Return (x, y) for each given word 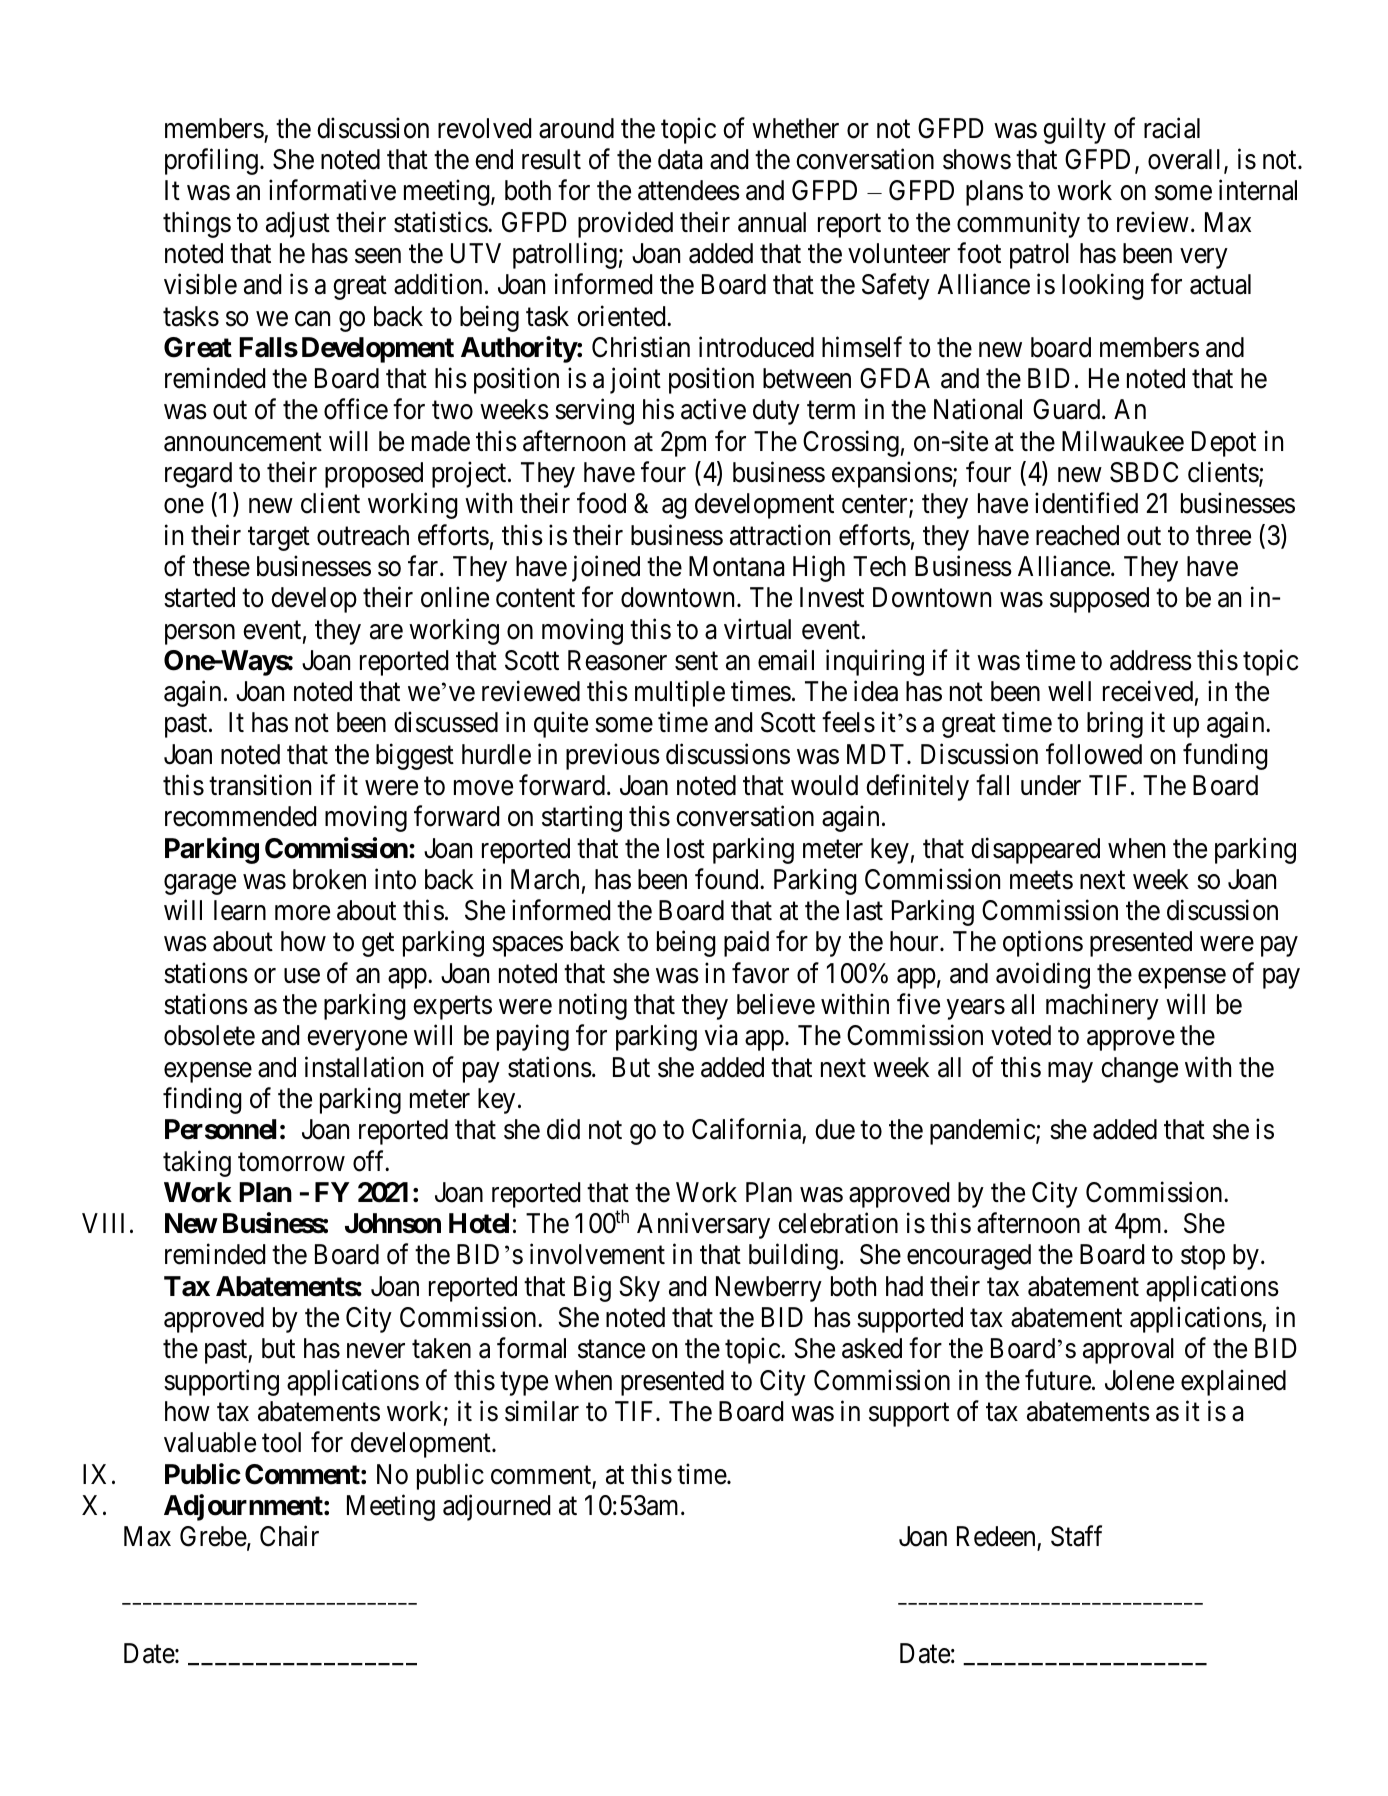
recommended (240, 816)
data (680, 159)
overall (1186, 160)
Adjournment (244, 1507)
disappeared (1035, 850)
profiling (211, 161)
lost (686, 848)
